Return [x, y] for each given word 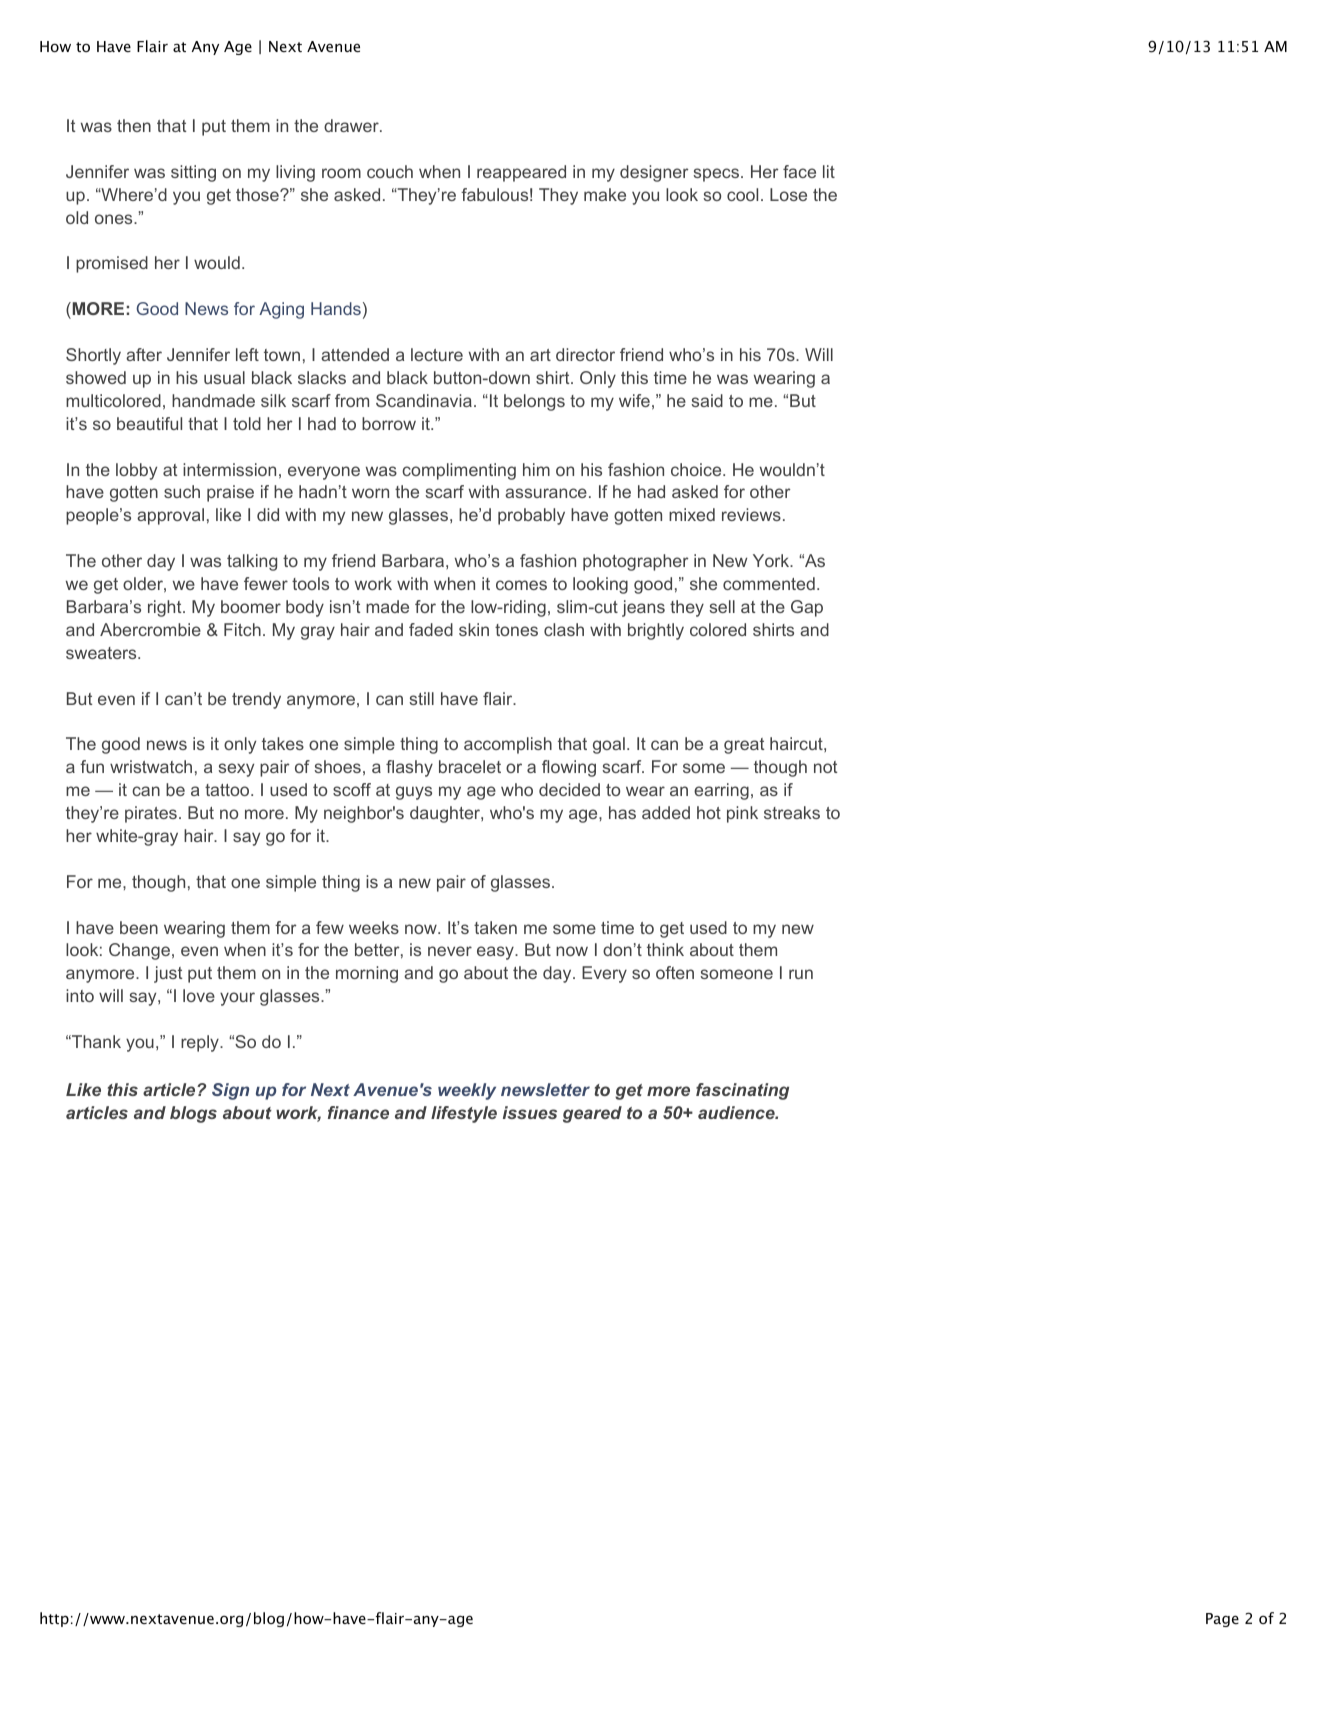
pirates [151, 814]
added [666, 812]
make [605, 194]
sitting [193, 173]
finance [358, 1112]
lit [829, 171]
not [825, 767]
